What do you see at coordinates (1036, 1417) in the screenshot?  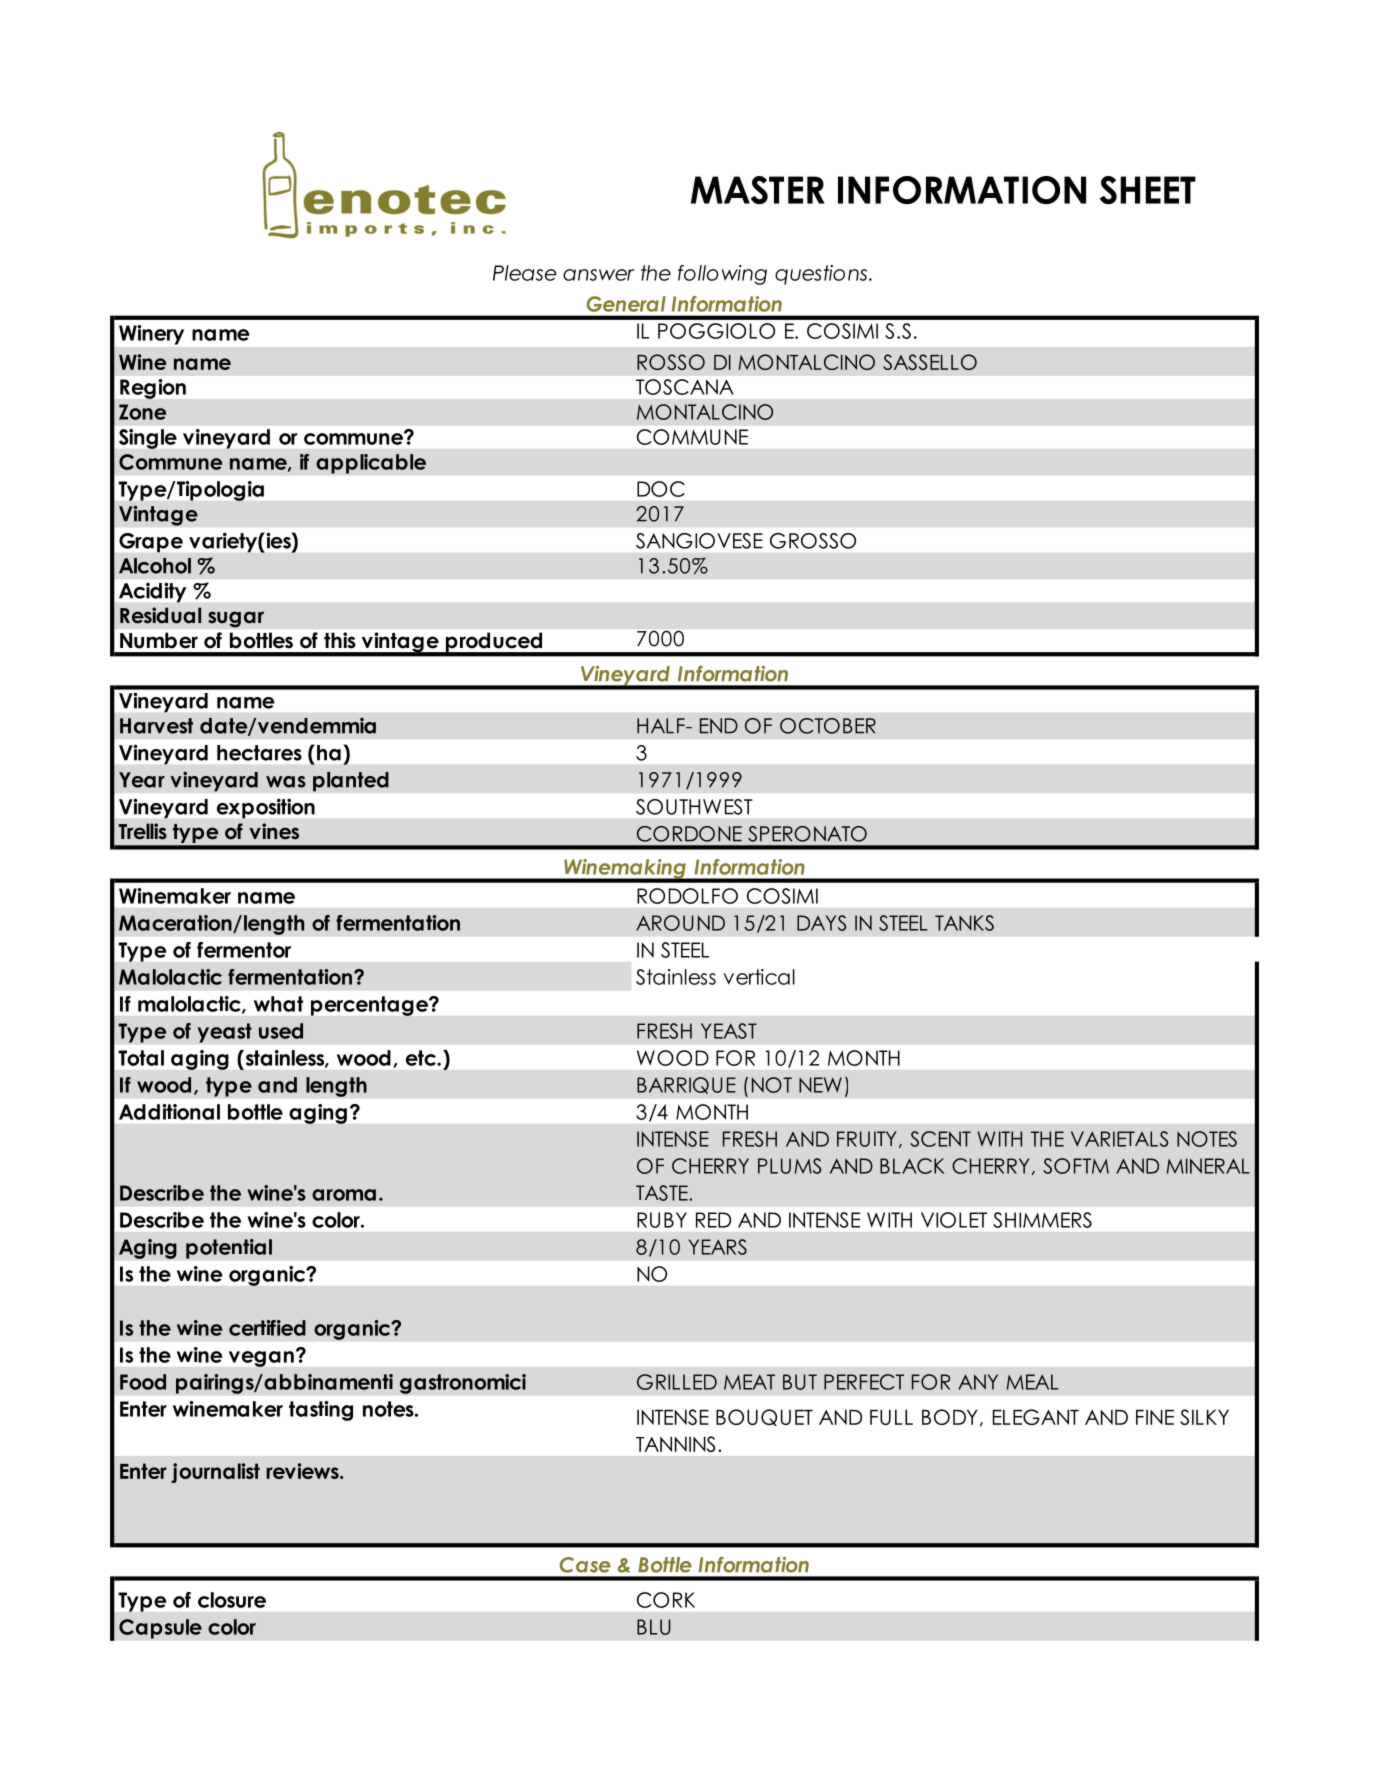 I see `ELEGANT` at bounding box center [1036, 1417].
